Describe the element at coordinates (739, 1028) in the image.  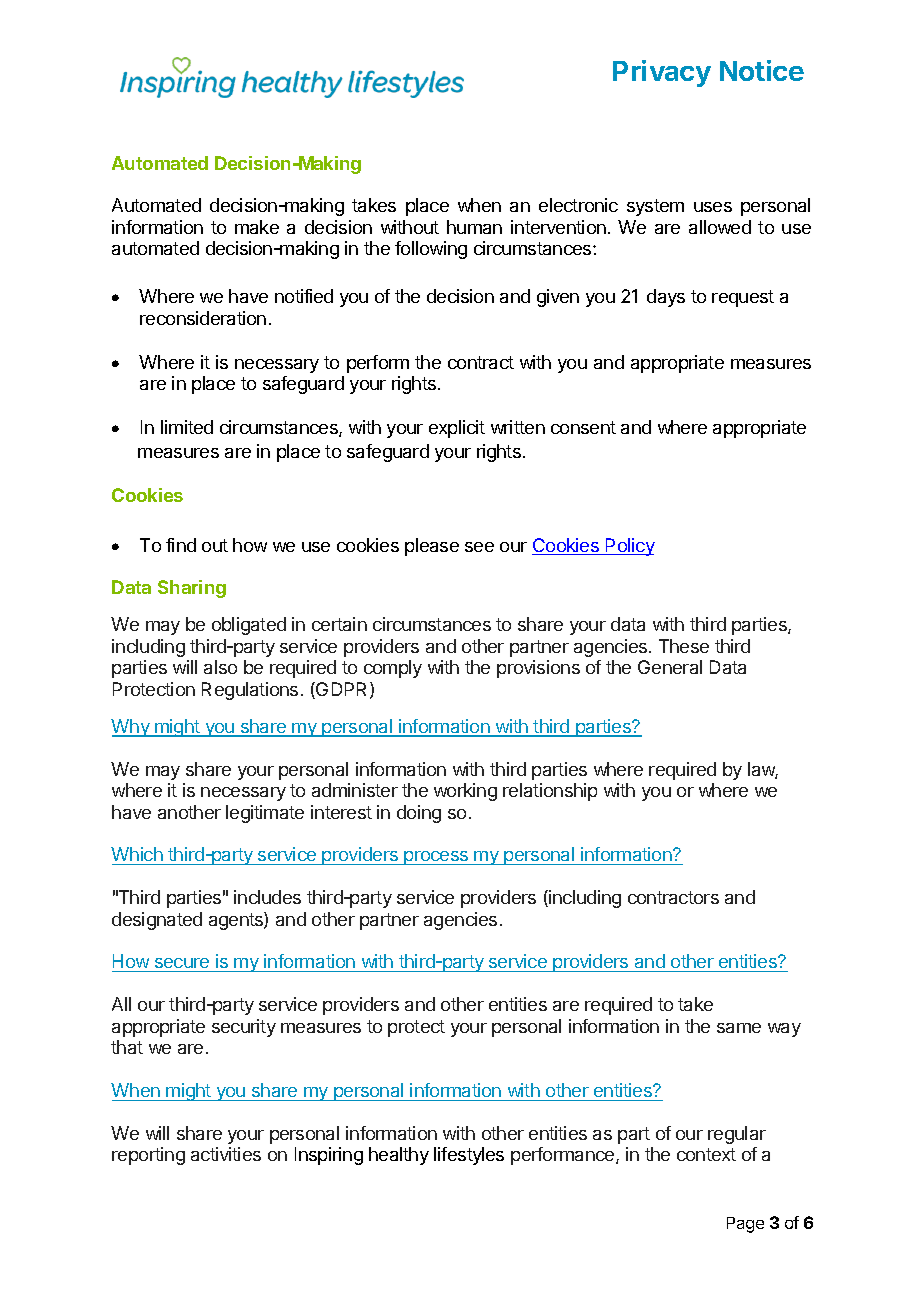
I see `same` at that location.
